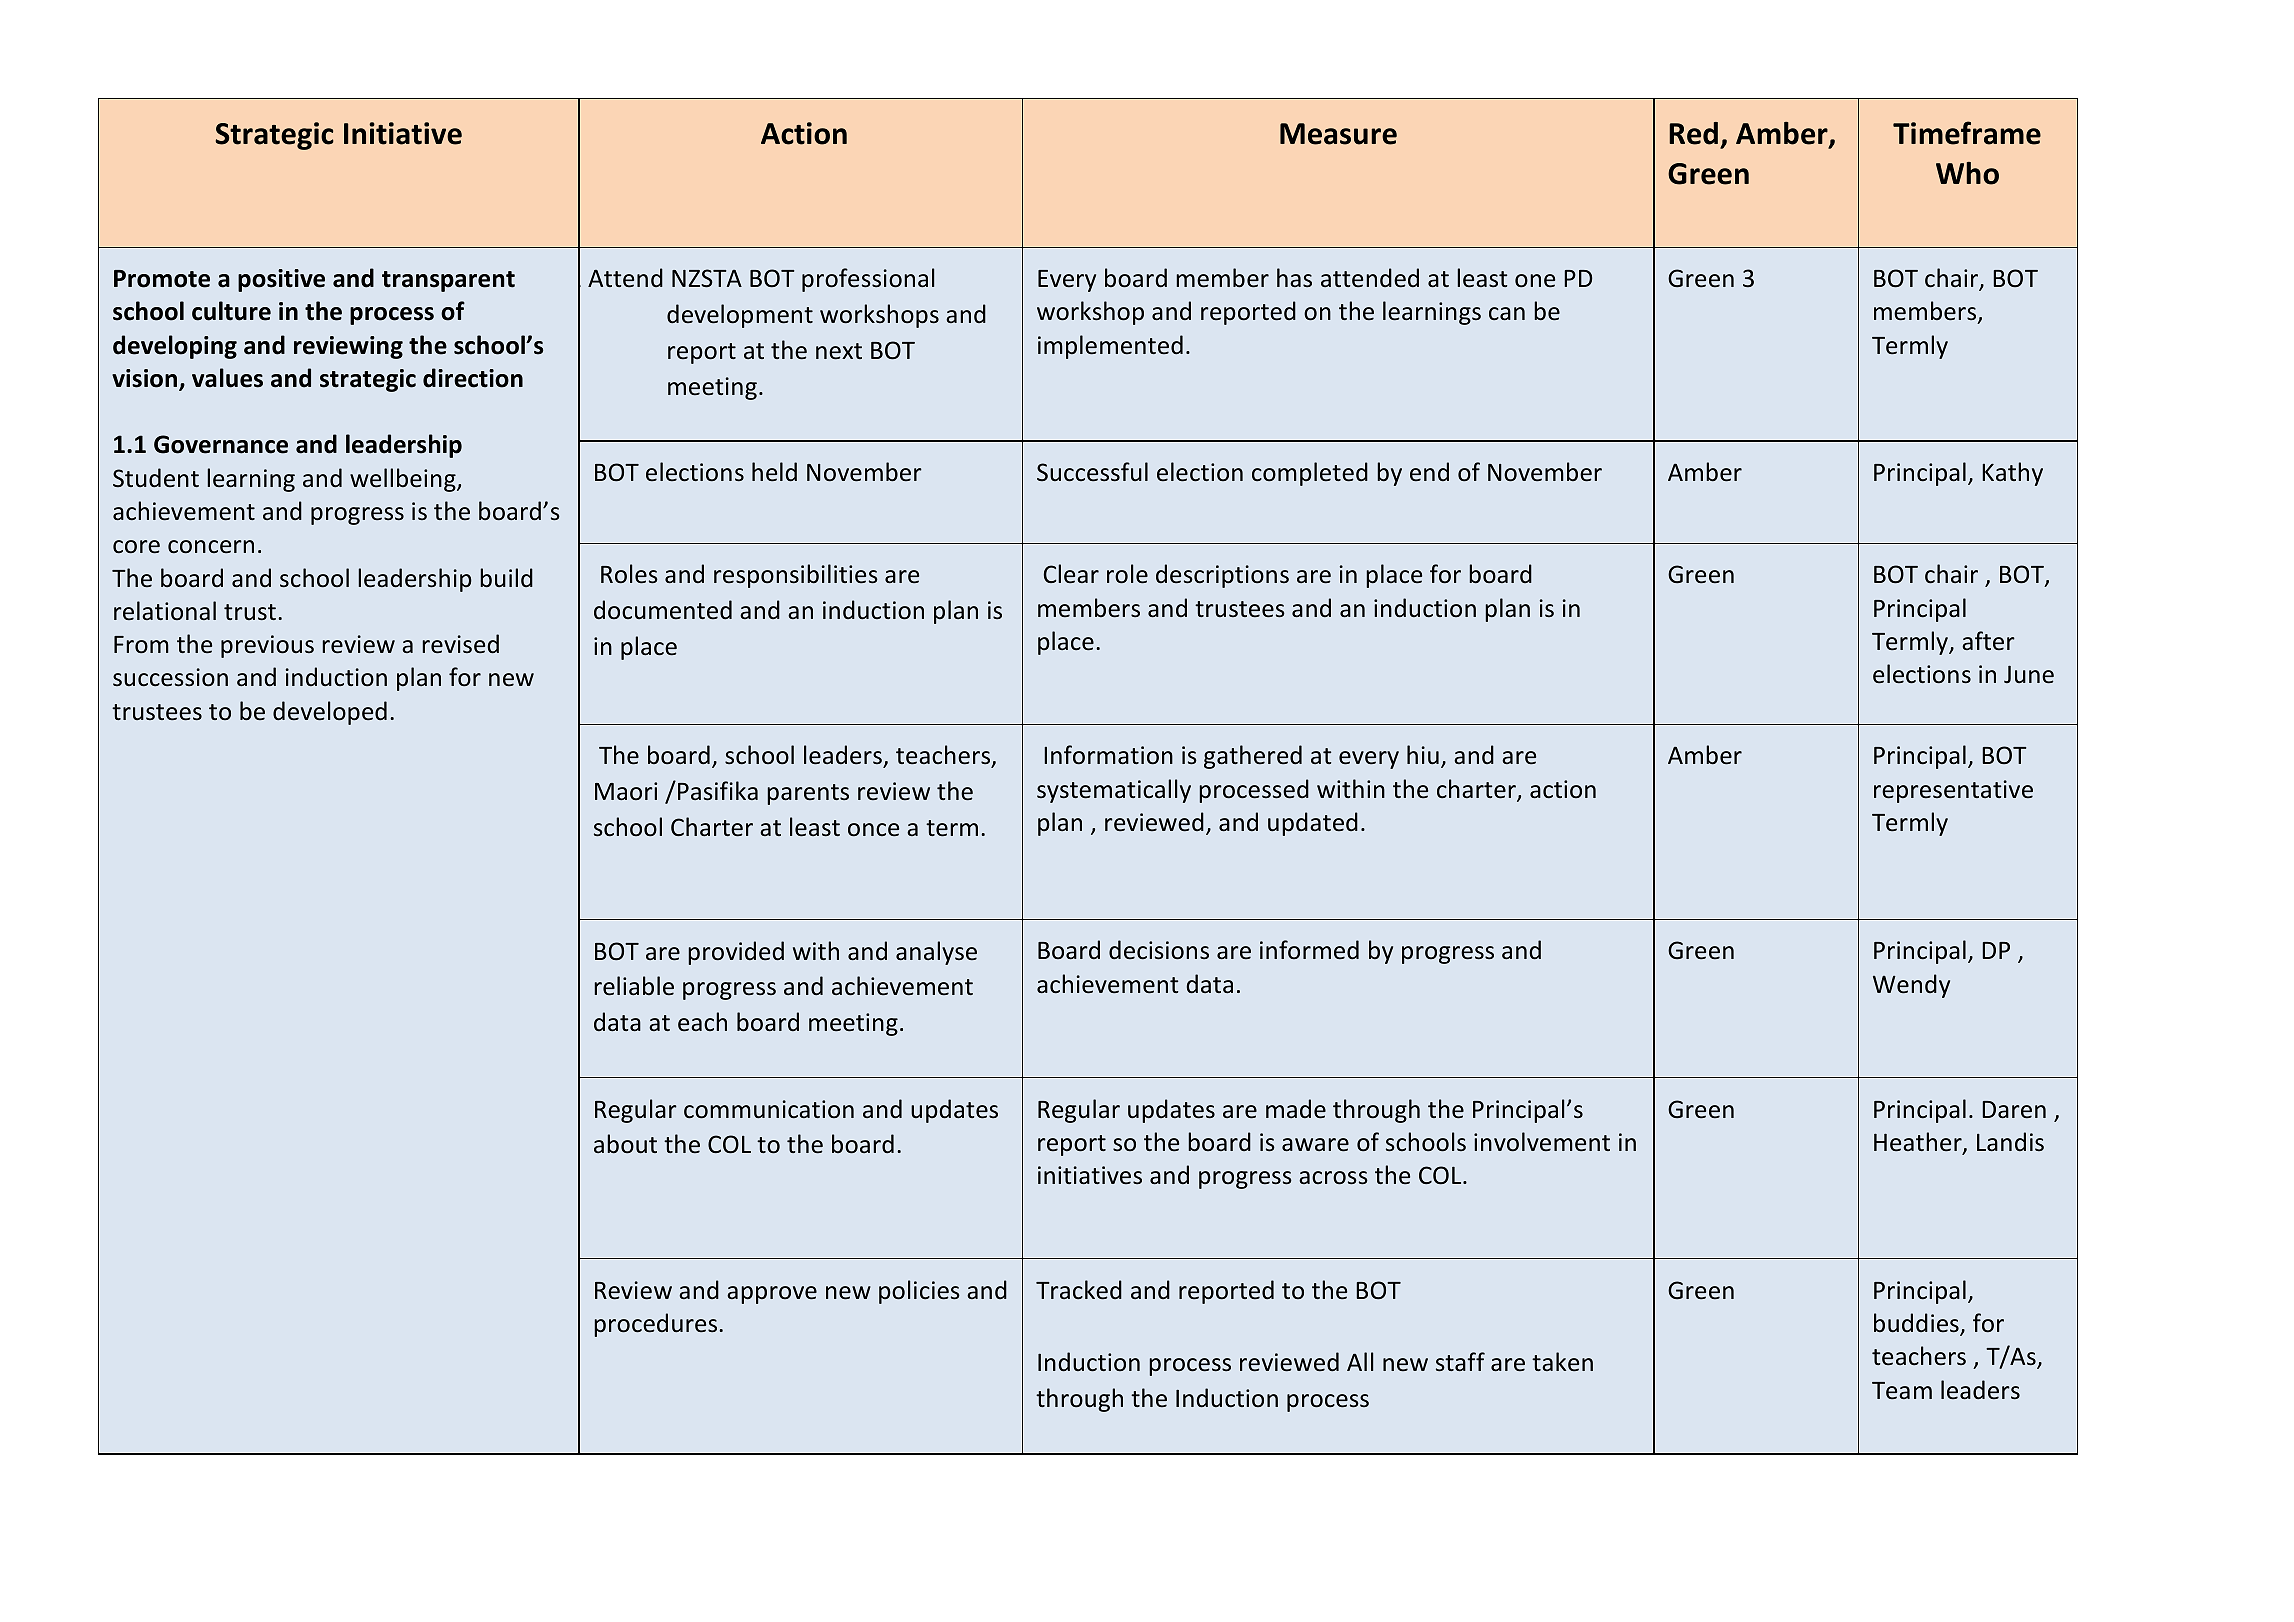 The image size is (2294, 1622). What do you see at coordinates (1079, 1290) in the document?
I see `Tracked` at bounding box center [1079, 1290].
